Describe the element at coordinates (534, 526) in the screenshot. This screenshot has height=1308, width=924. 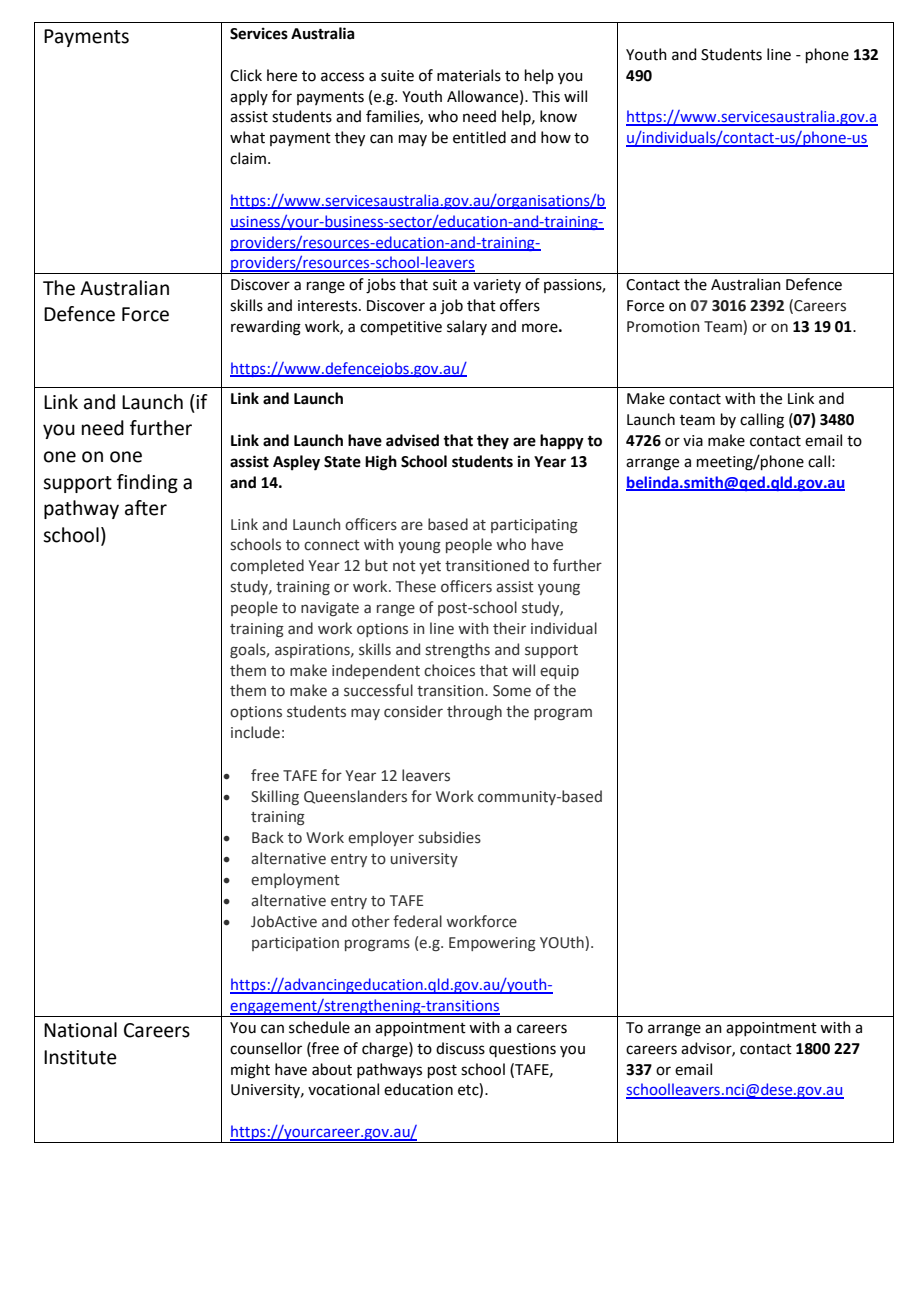
I see `participating` at that location.
